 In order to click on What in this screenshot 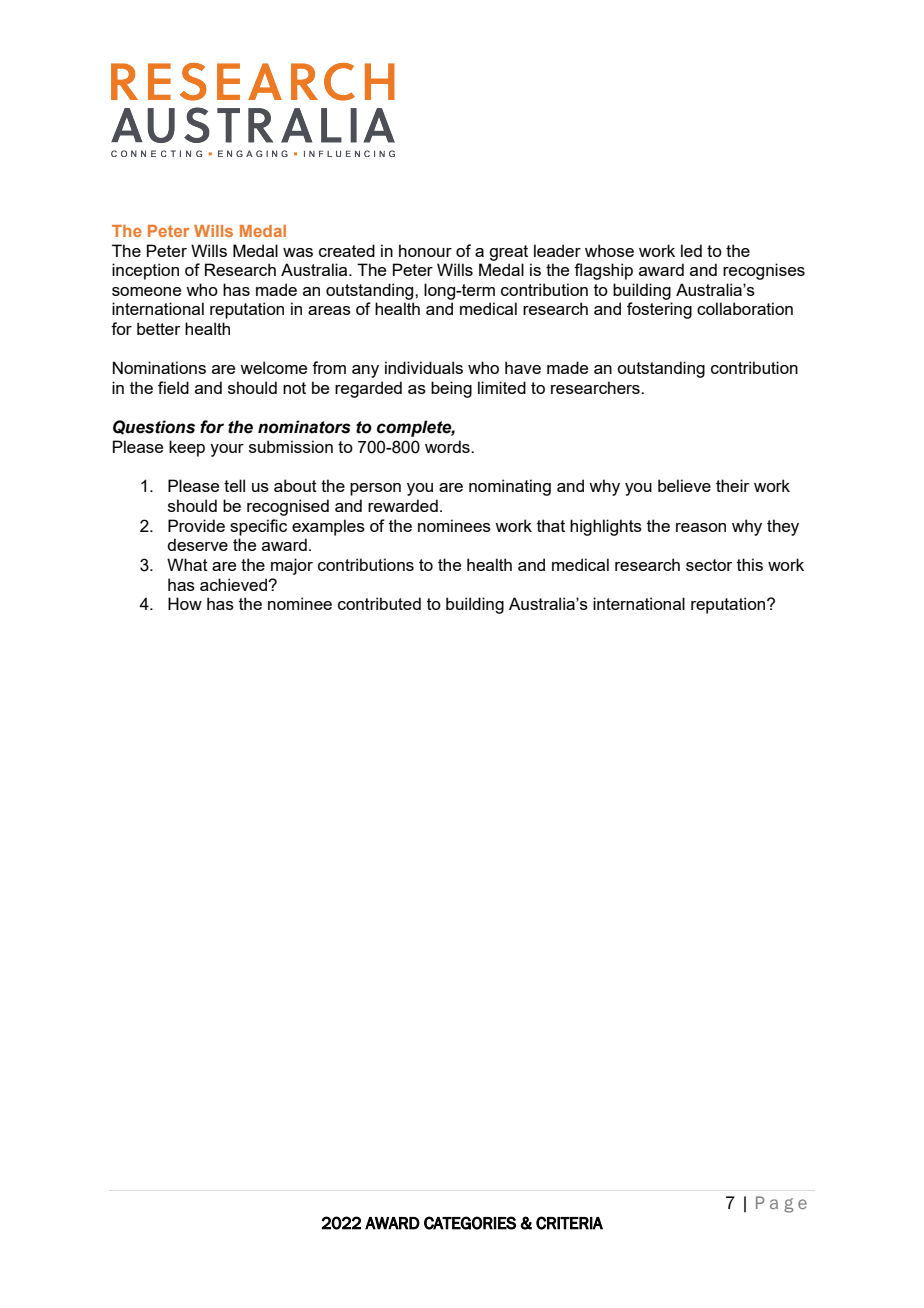, I will do `click(187, 564)`.
